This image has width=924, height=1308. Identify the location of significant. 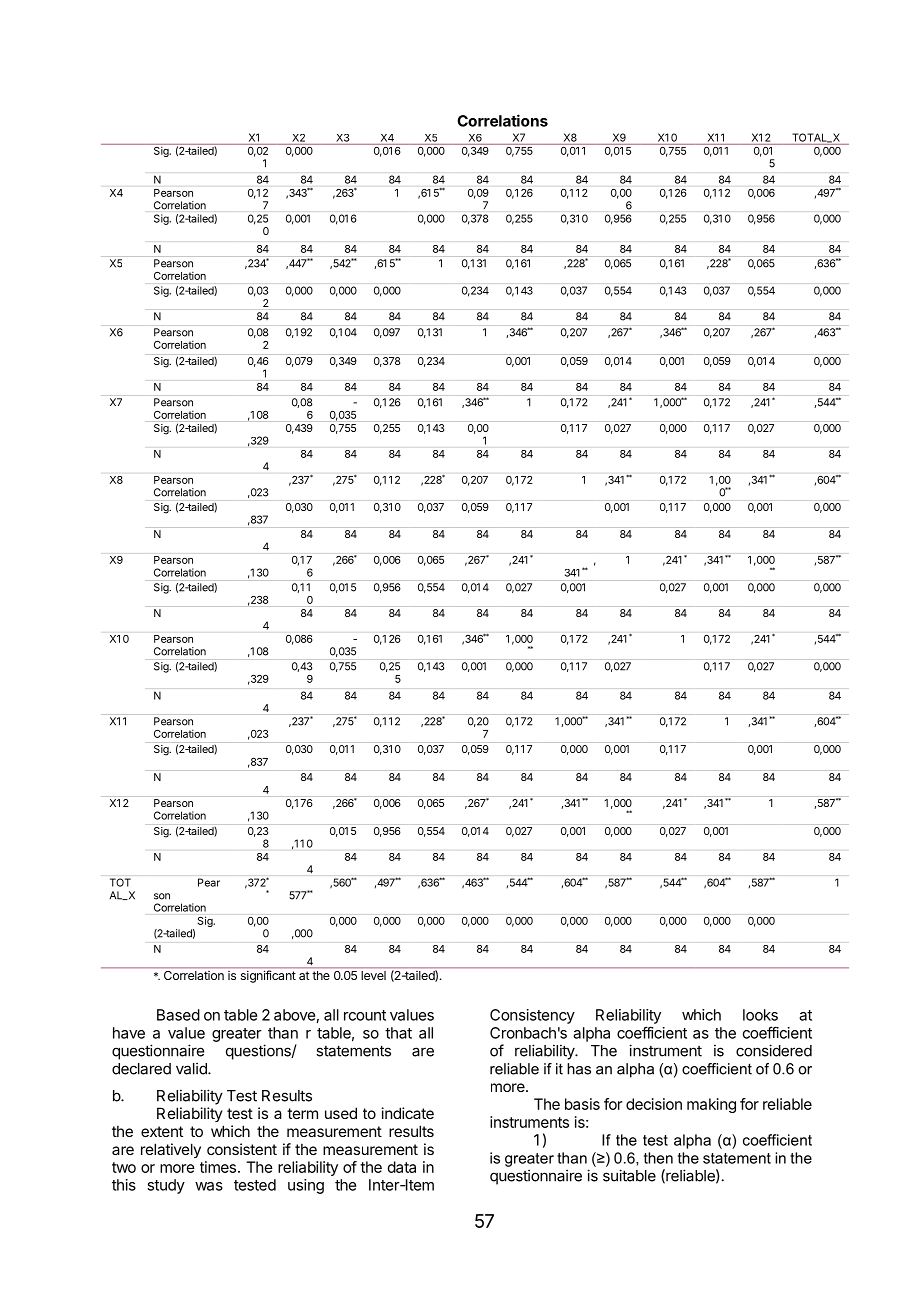
(268, 976).
